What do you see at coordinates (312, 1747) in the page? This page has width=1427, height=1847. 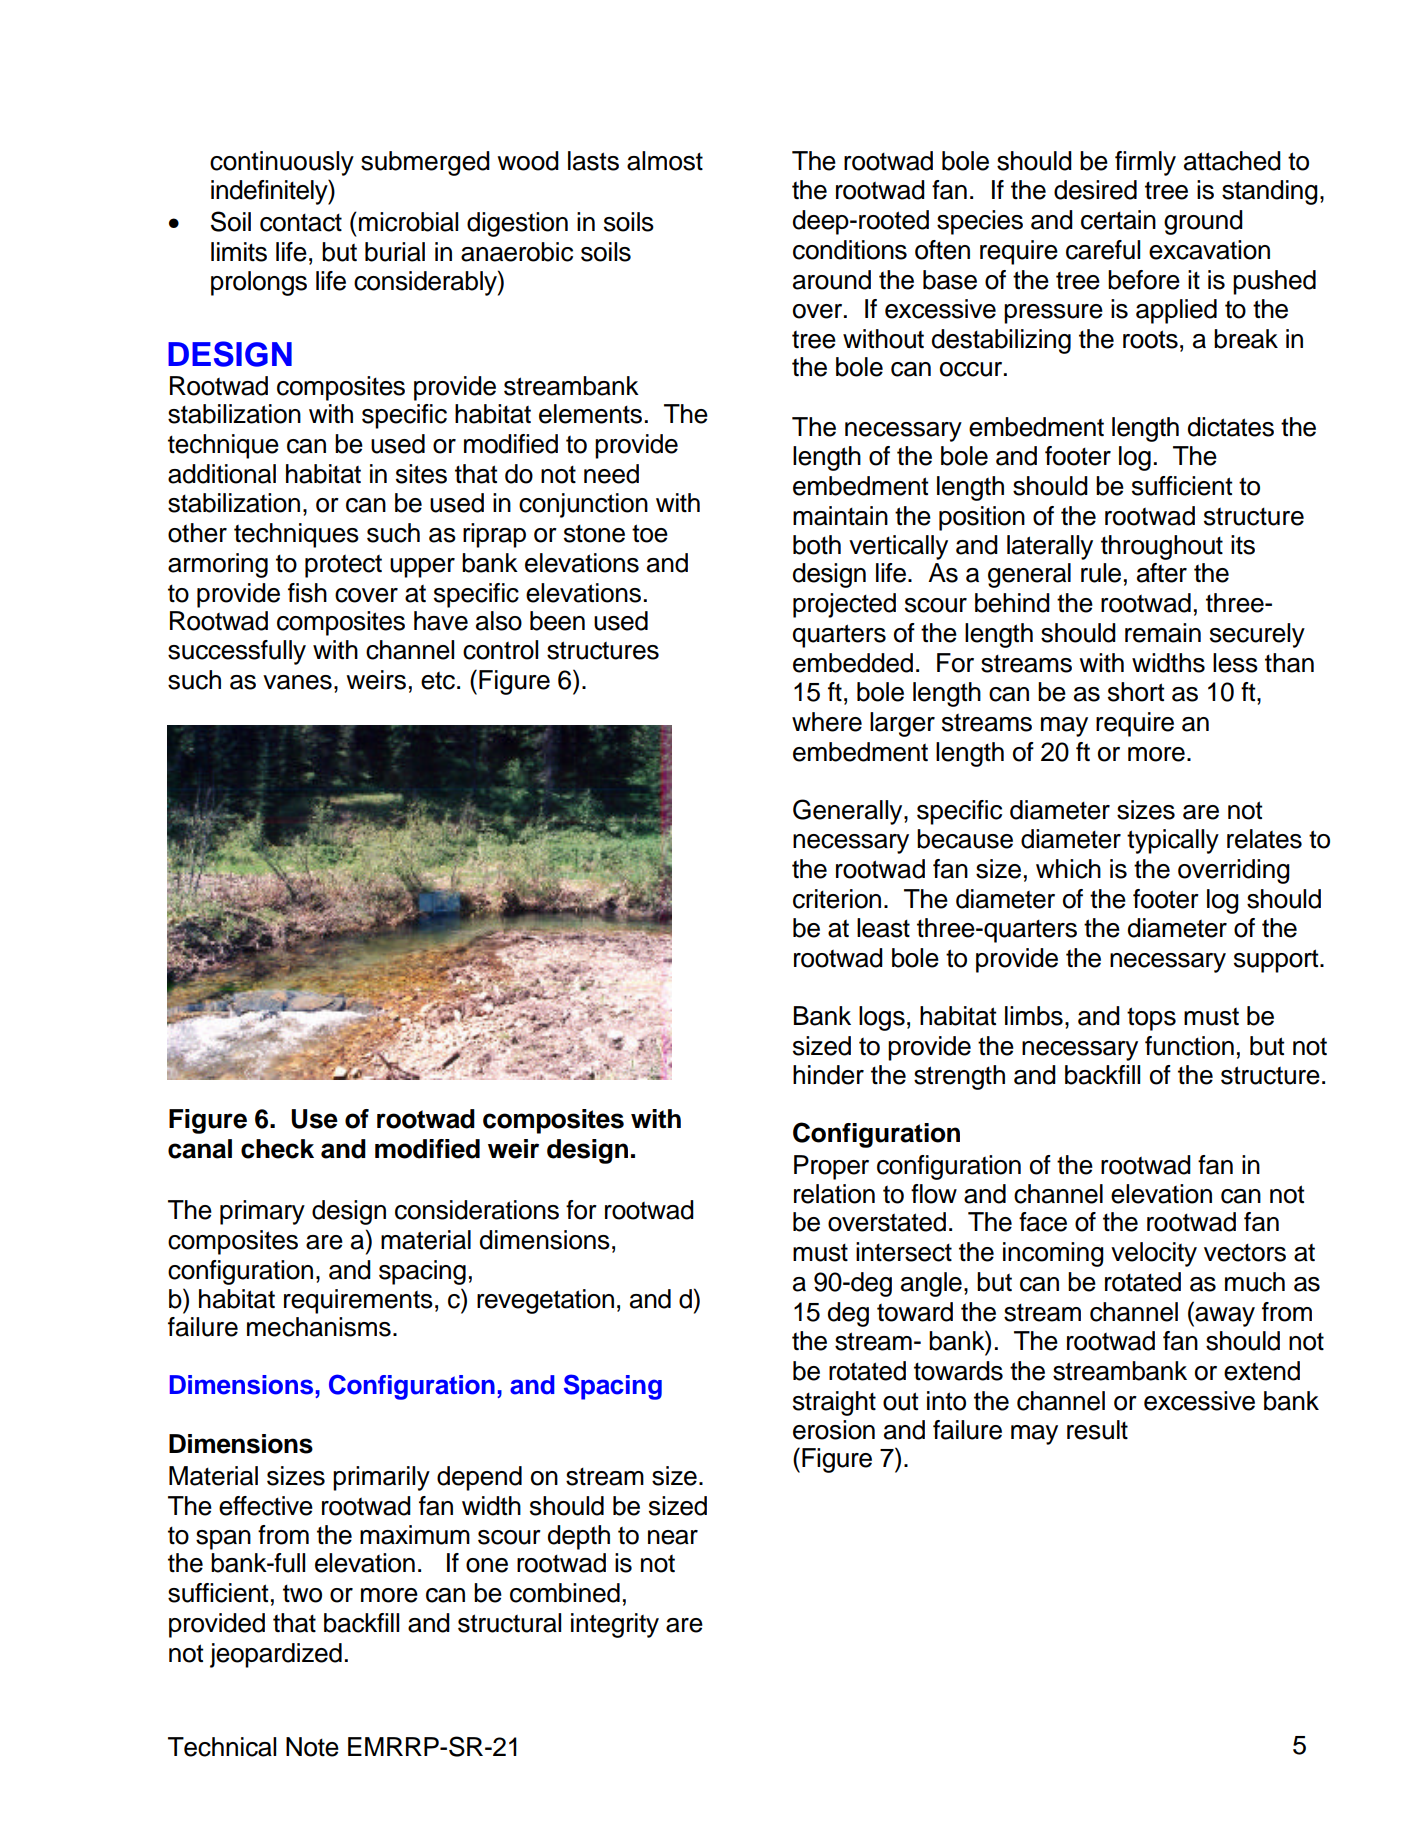 I see `Note` at bounding box center [312, 1747].
